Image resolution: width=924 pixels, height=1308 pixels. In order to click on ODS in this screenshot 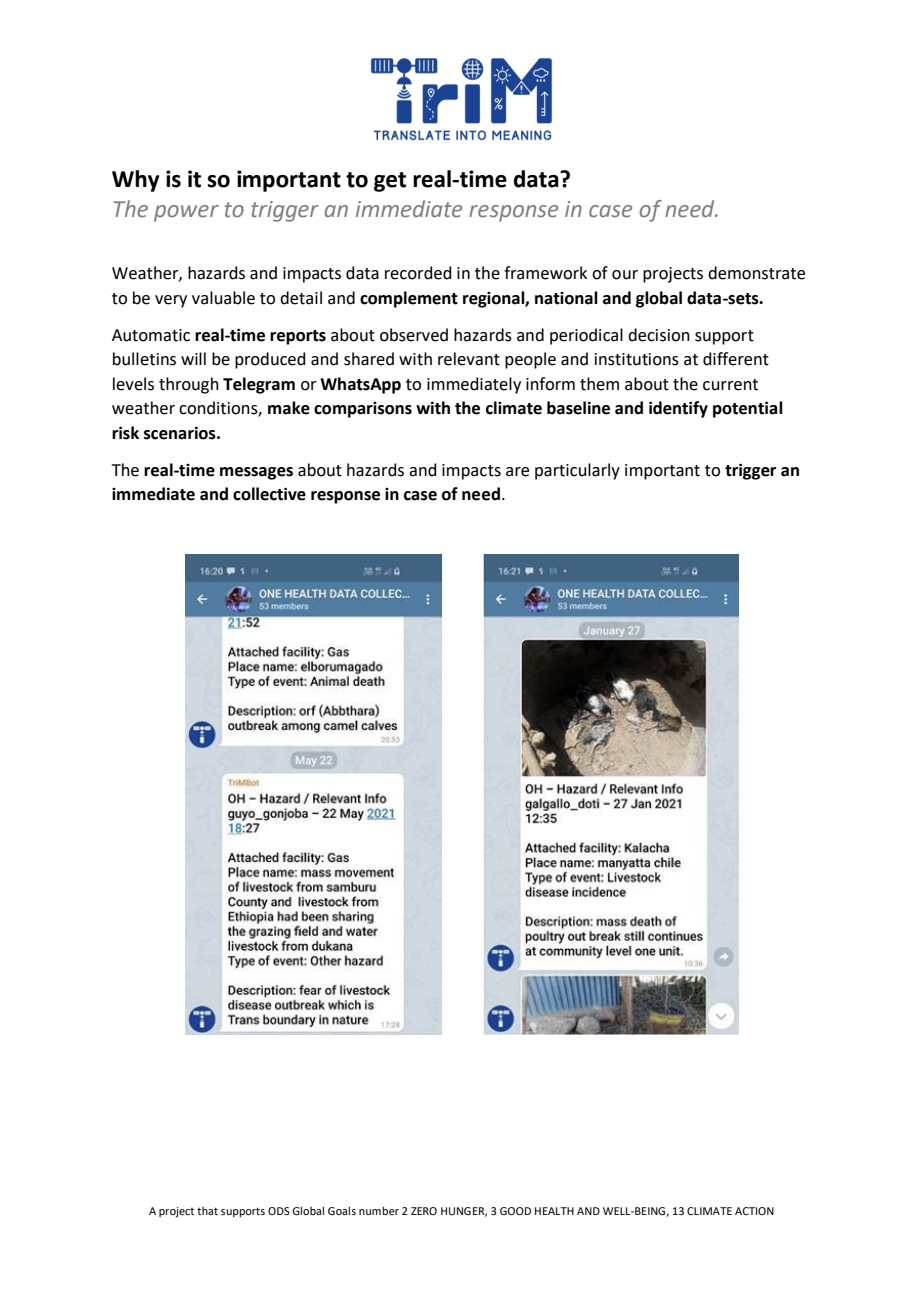, I will do `click(279, 1211)`.
